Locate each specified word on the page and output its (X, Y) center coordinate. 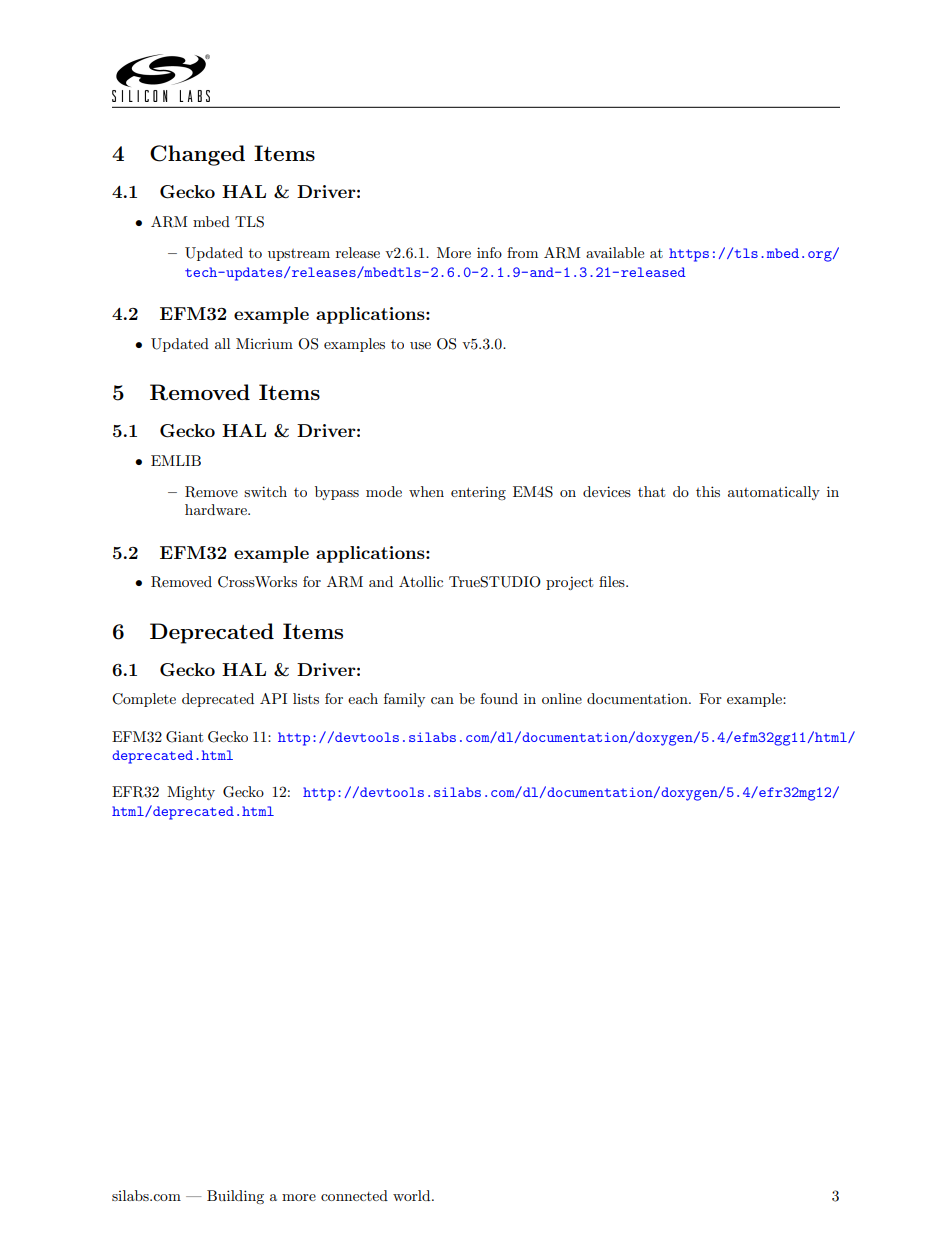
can (442, 700)
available (615, 252)
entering (478, 493)
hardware (217, 509)
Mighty (191, 793)
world (413, 1195)
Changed (197, 155)
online (562, 698)
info (489, 252)
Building (235, 1197)
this (708, 491)
